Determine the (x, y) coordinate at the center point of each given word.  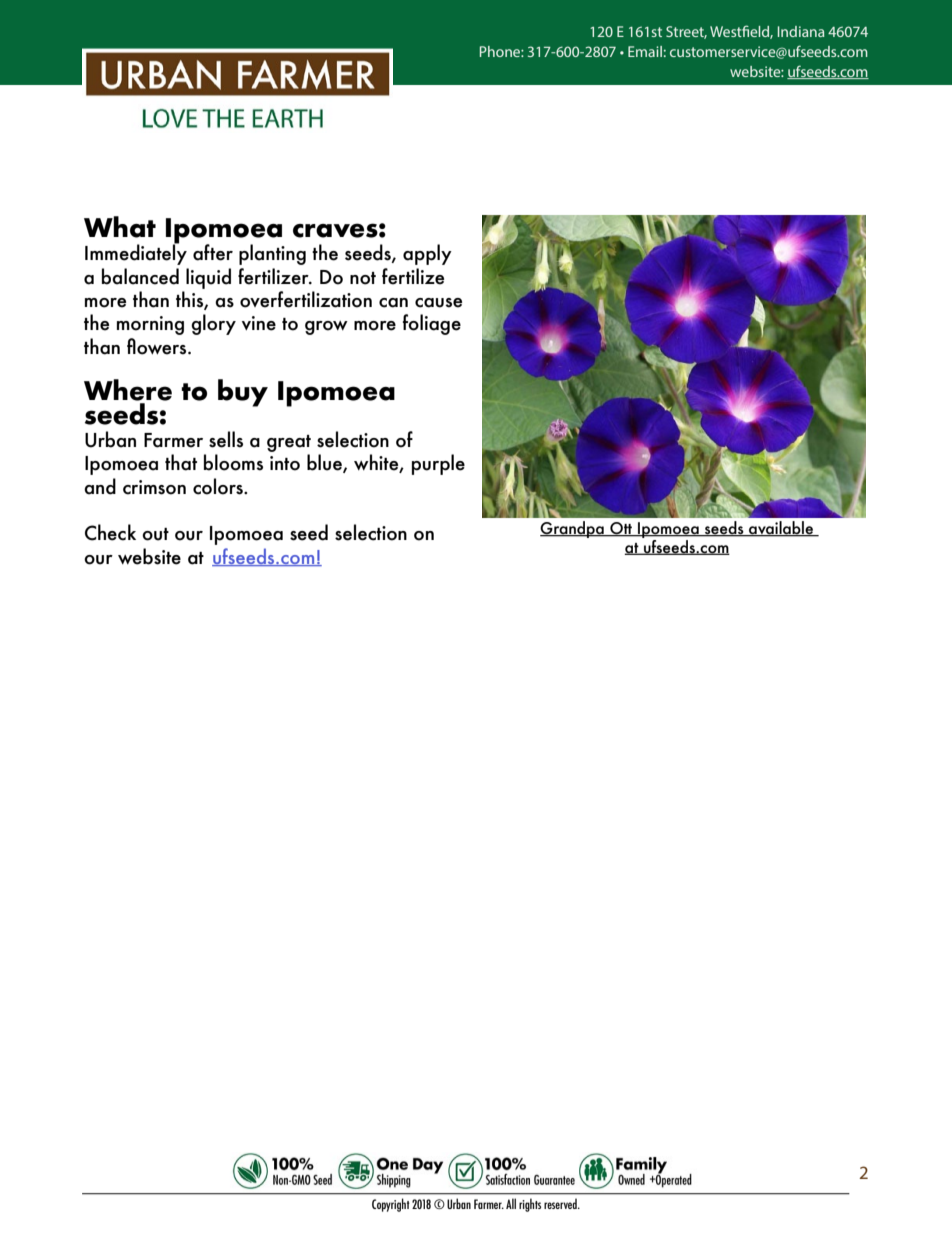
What (120, 227)
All (511, 1203)
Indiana (801, 31)
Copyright (391, 1205)
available (781, 529)
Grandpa (573, 529)
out (155, 534)
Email (645, 51)
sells (226, 439)
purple (438, 464)
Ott (621, 529)
